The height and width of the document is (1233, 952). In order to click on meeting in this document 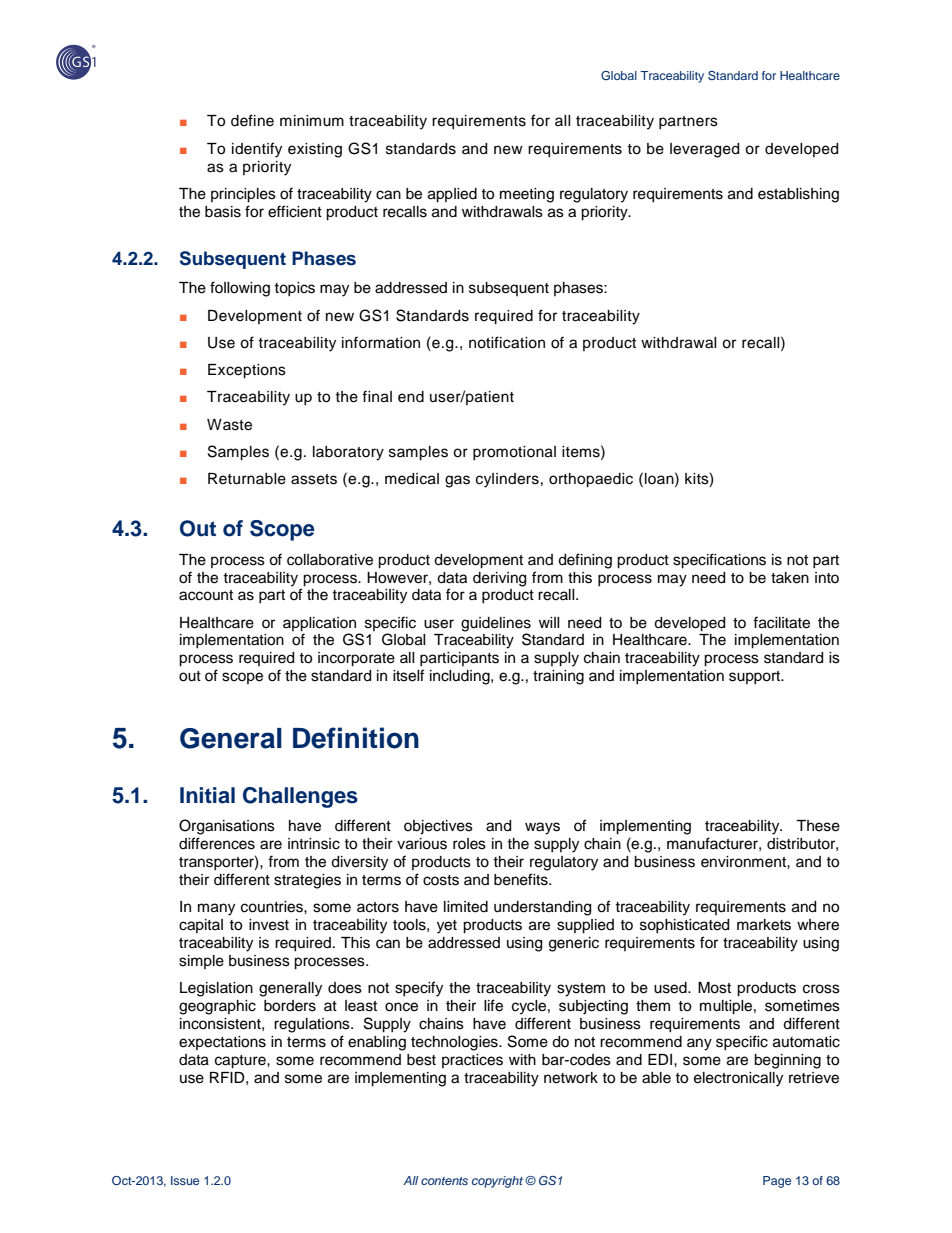, I will do `click(527, 195)`.
